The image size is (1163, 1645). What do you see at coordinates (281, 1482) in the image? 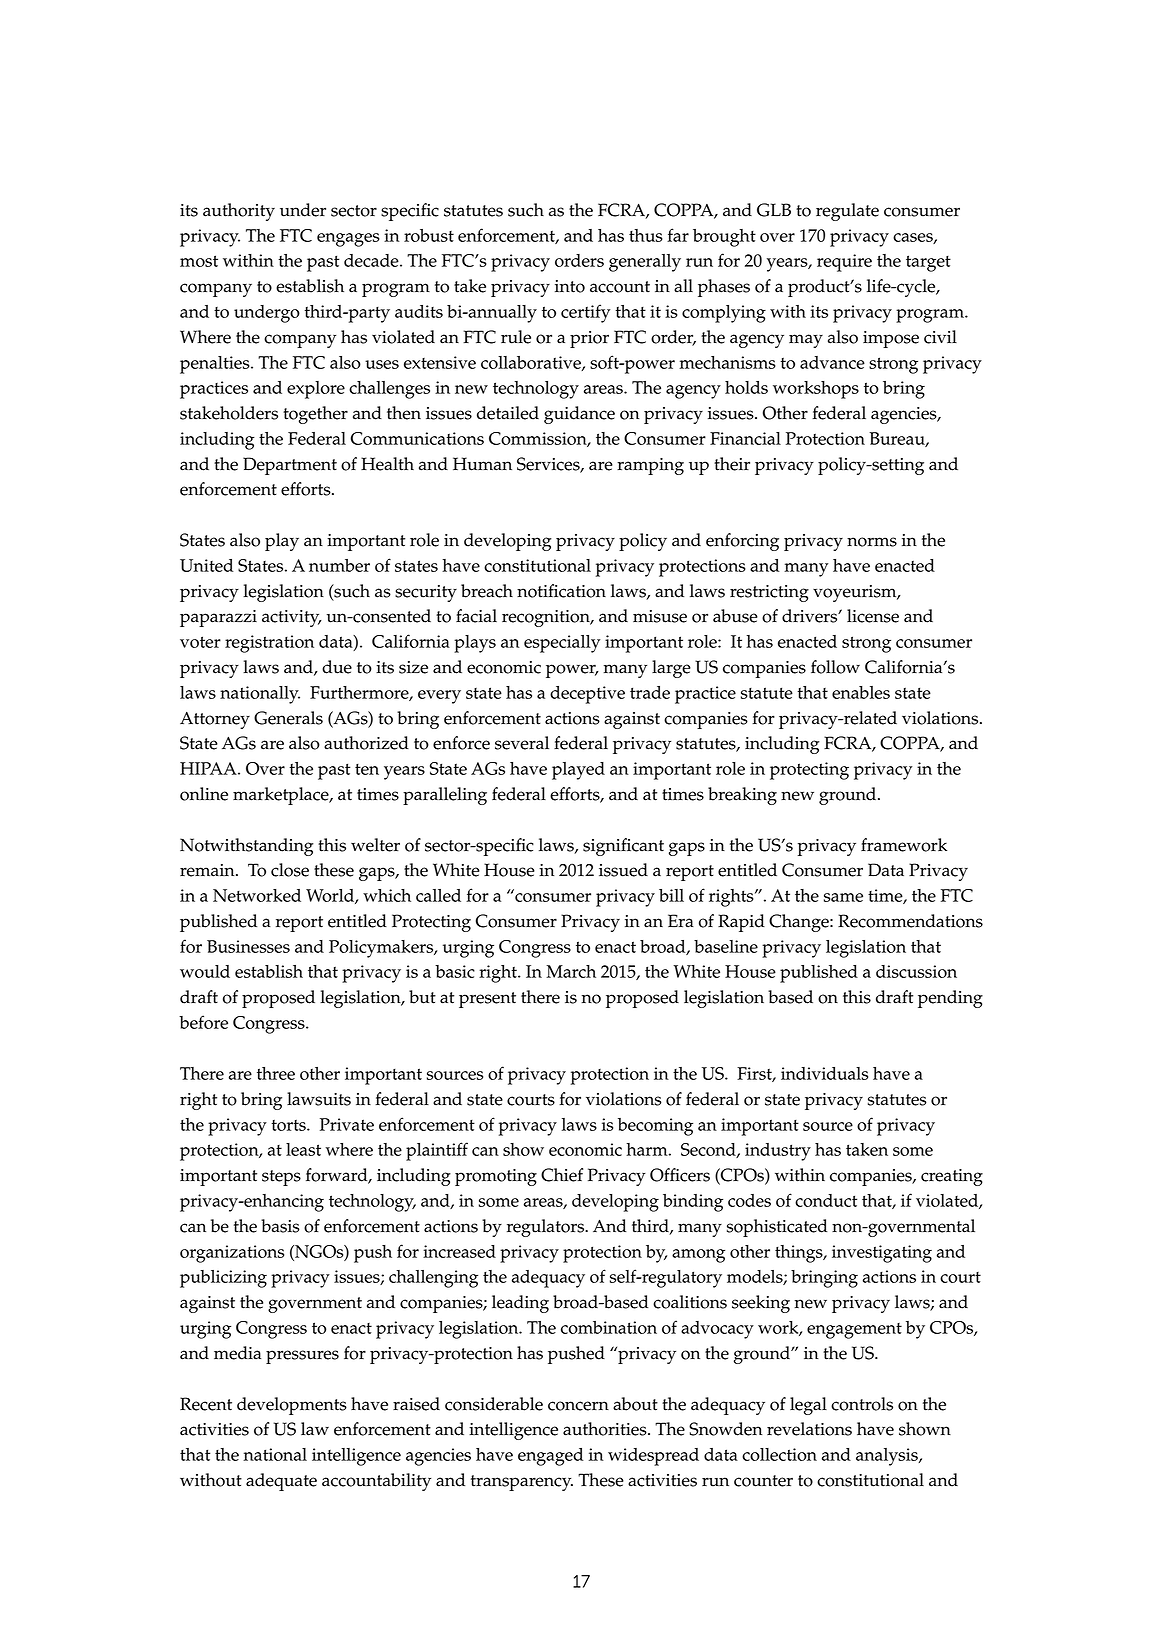
I see `adequate` at bounding box center [281, 1482].
